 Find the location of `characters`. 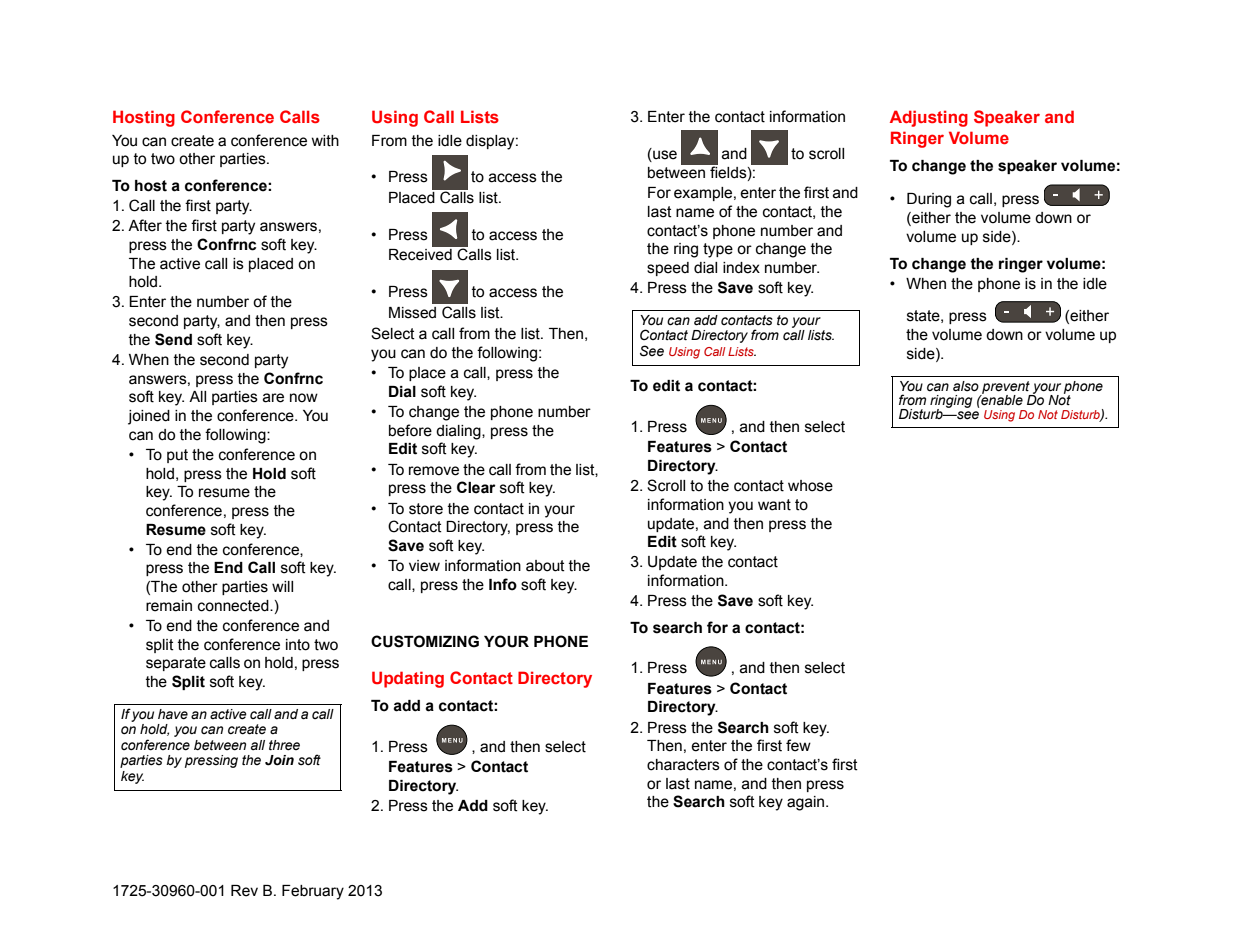

characters is located at coordinates (683, 765).
